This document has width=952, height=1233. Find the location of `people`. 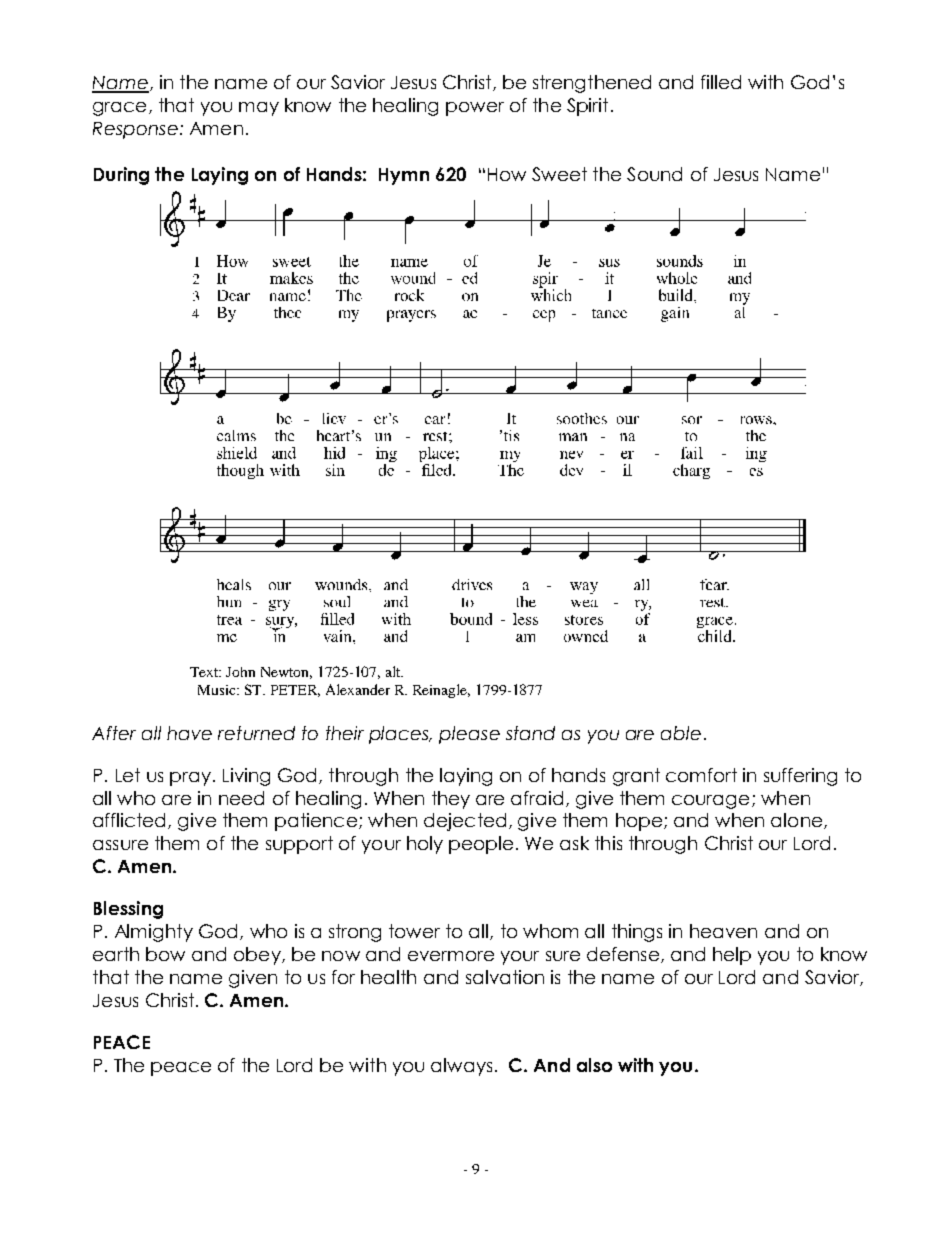

people is located at coordinates (481, 845).
